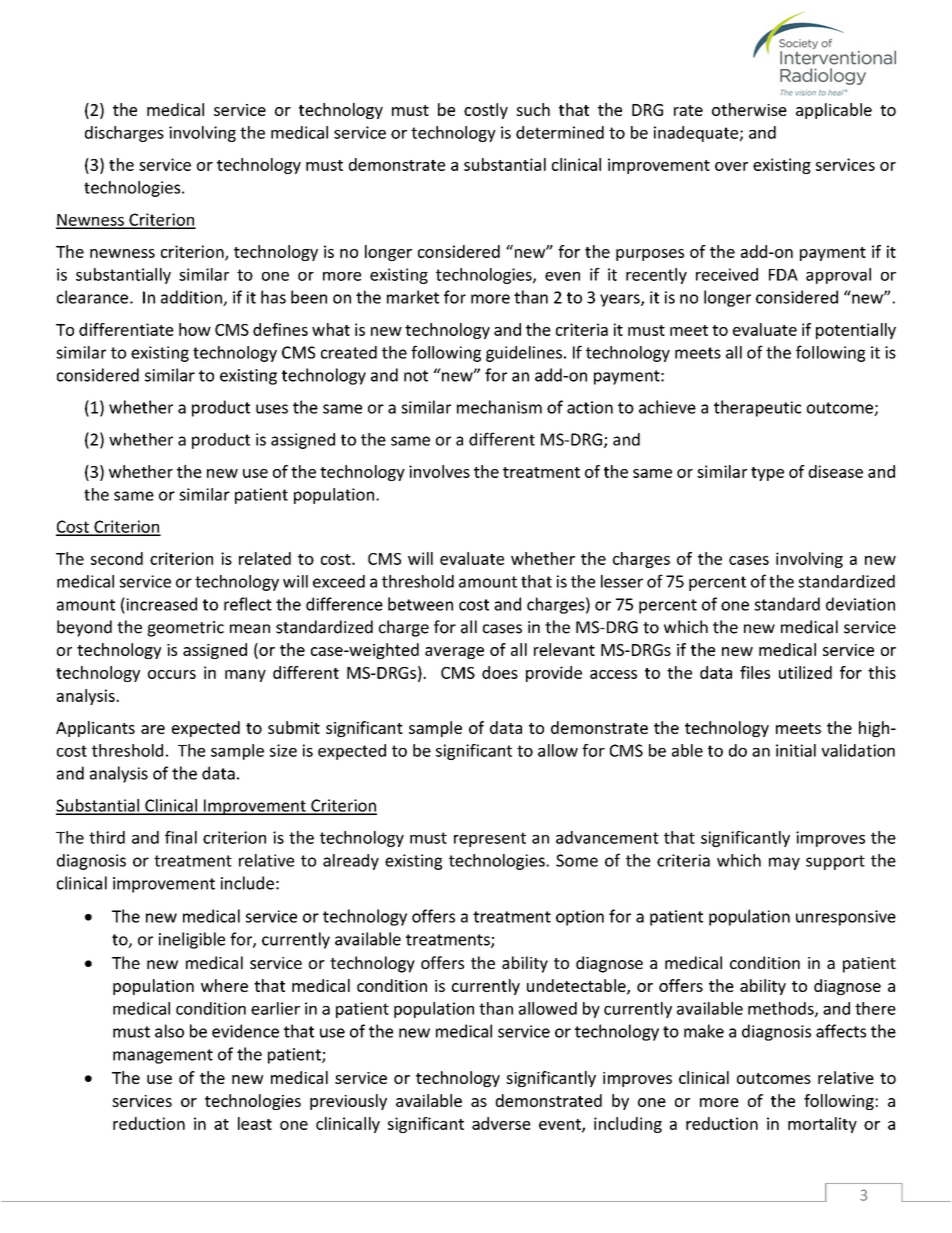 This document has width=952, height=1233. Describe the element at coordinates (192, 298) in the document. I see `addition` at that location.
